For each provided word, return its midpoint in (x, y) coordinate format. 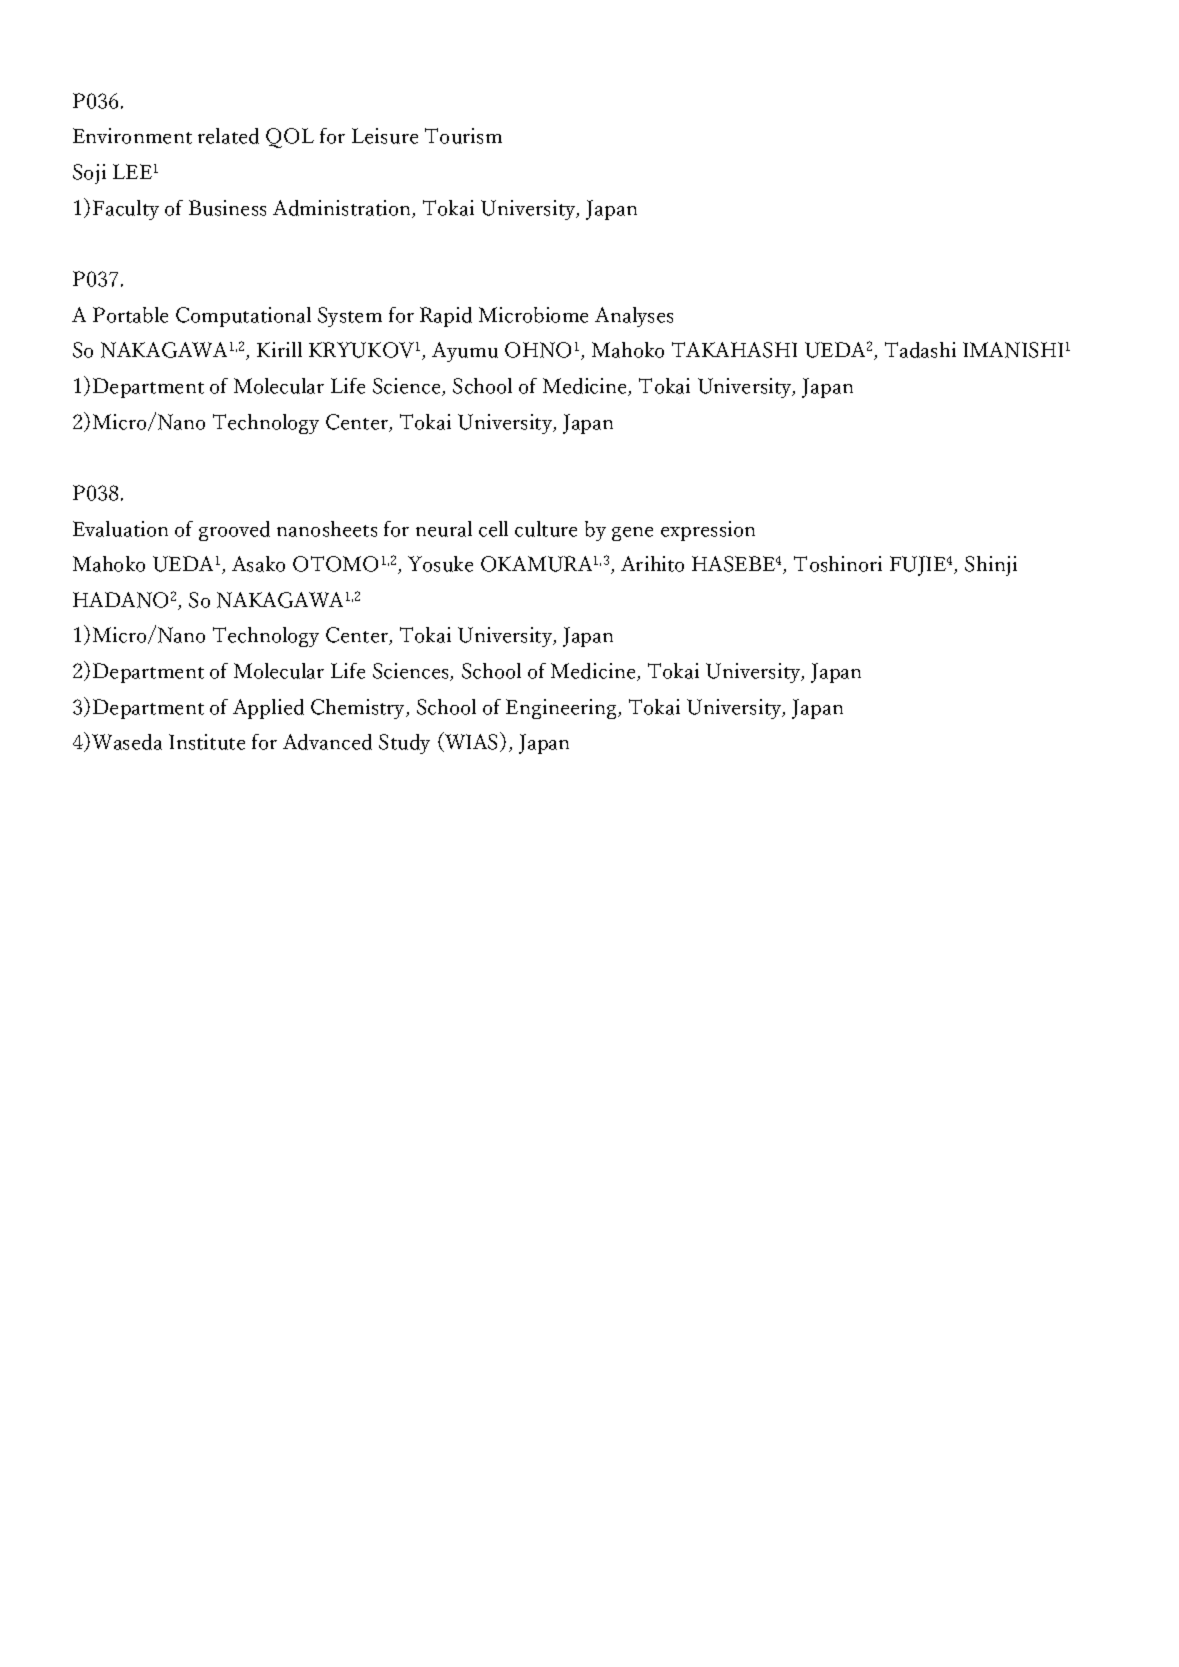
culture (546, 529)
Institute (207, 742)
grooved (234, 531)
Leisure (385, 136)
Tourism (463, 136)
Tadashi (920, 350)
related (228, 136)
